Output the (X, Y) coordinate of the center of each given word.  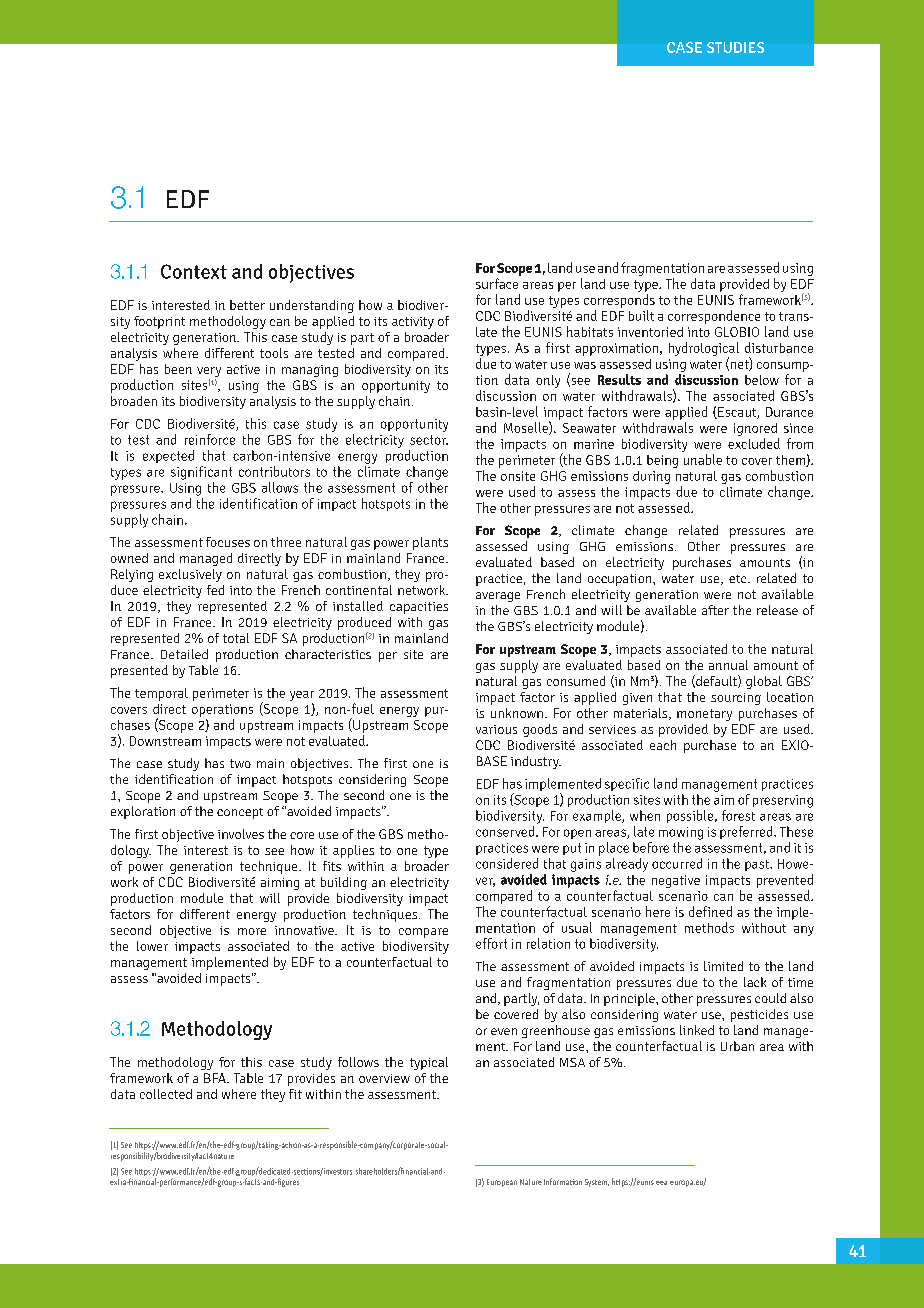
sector (429, 440)
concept (240, 813)
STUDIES (735, 47)
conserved (506, 831)
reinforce (210, 439)
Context (194, 271)
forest (738, 815)
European (502, 1183)
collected (166, 1094)
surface (497, 283)
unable (703, 459)
